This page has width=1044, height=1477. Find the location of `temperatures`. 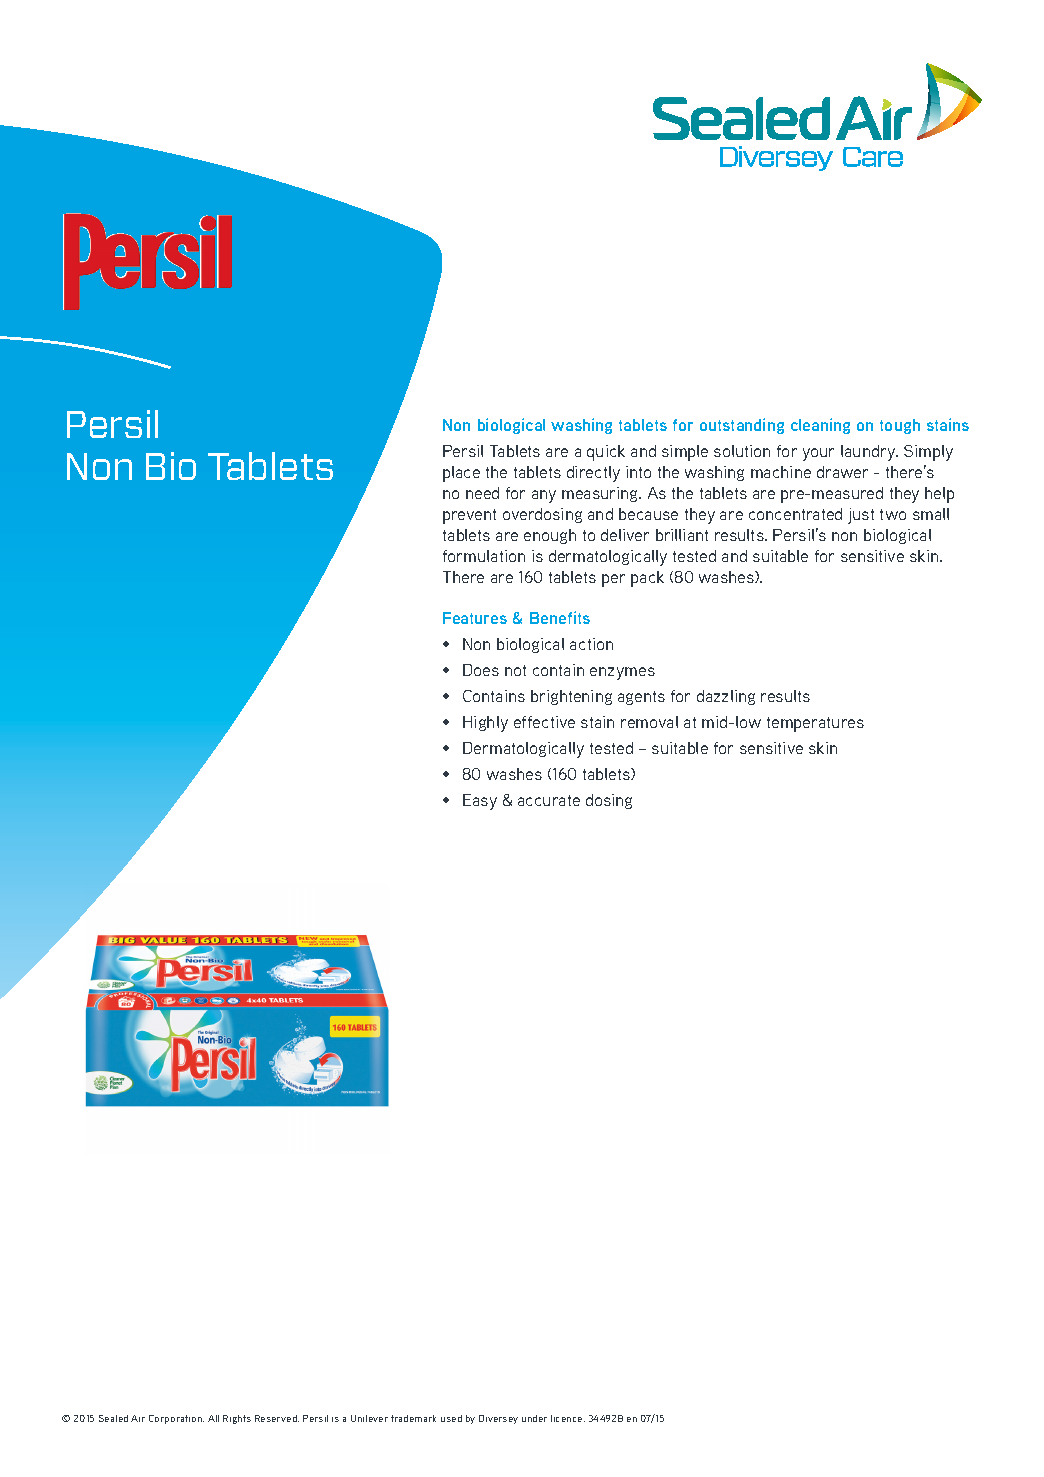

temperatures is located at coordinates (815, 724).
